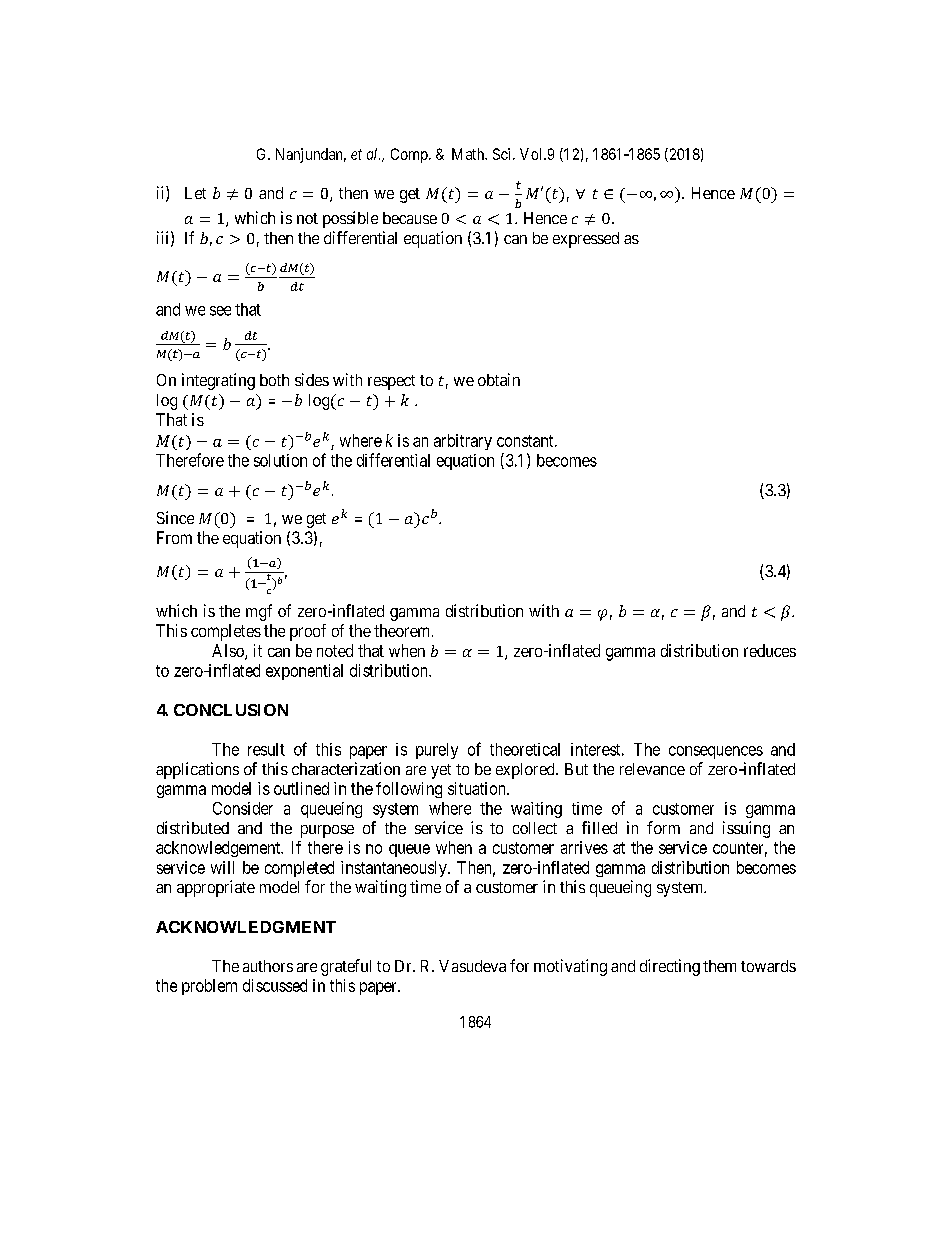 This document has height=1233, width=952. I want to click on theorem, so click(403, 630).
